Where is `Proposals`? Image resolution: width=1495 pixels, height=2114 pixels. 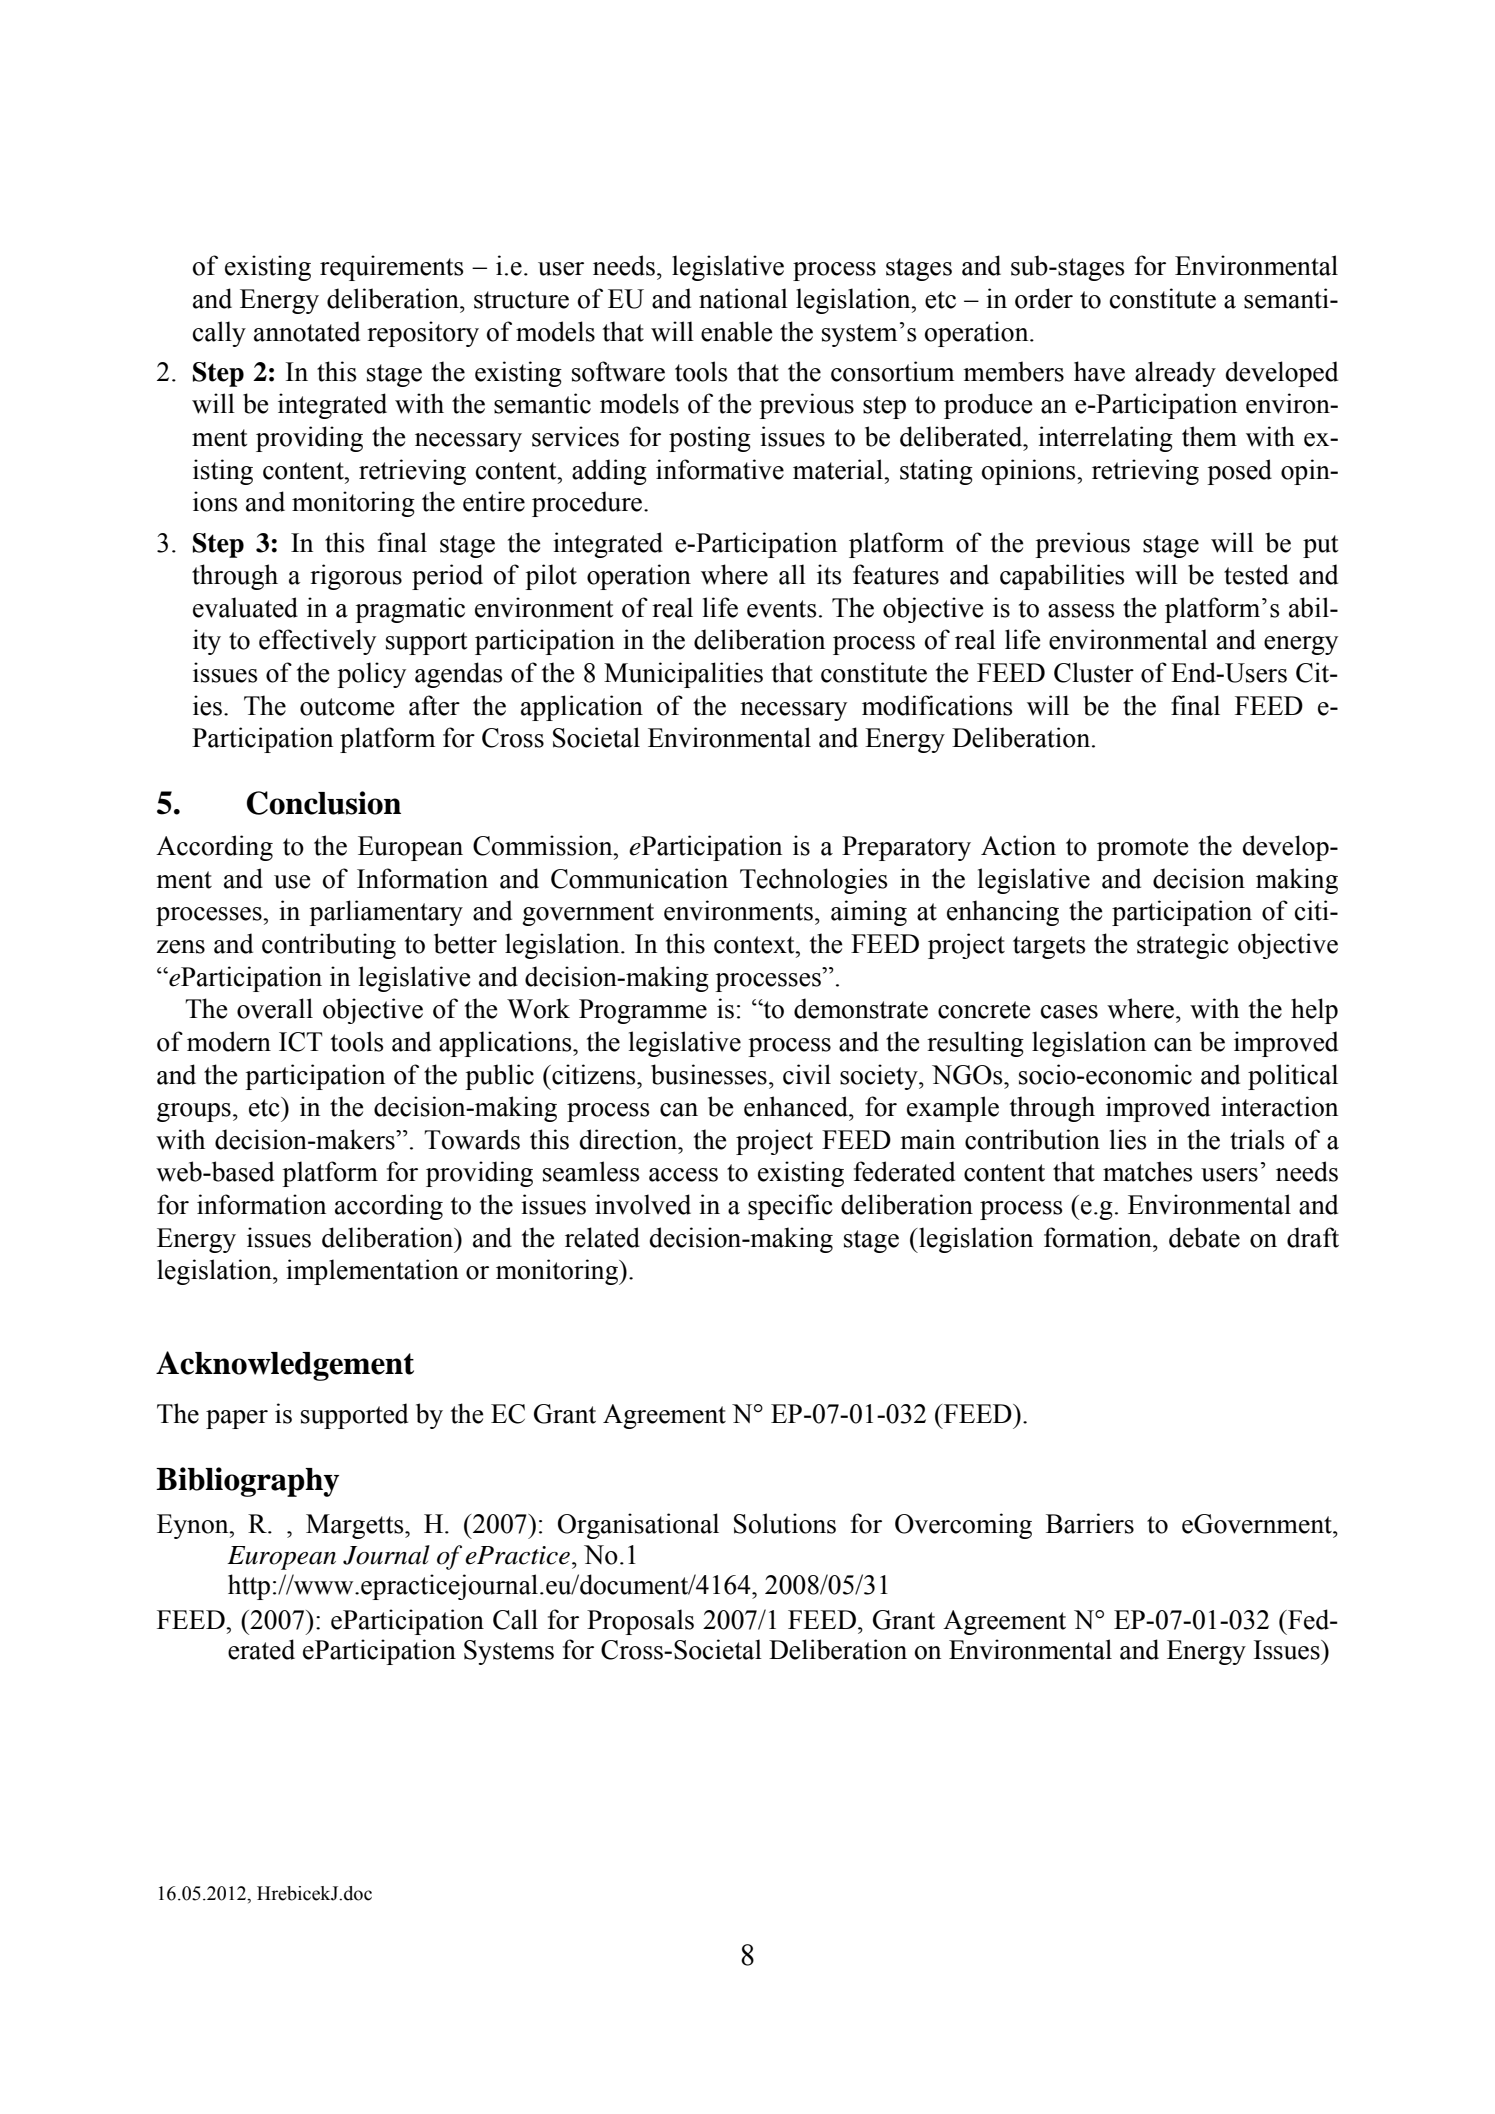
Proposals is located at coordinates (640, 1622).
